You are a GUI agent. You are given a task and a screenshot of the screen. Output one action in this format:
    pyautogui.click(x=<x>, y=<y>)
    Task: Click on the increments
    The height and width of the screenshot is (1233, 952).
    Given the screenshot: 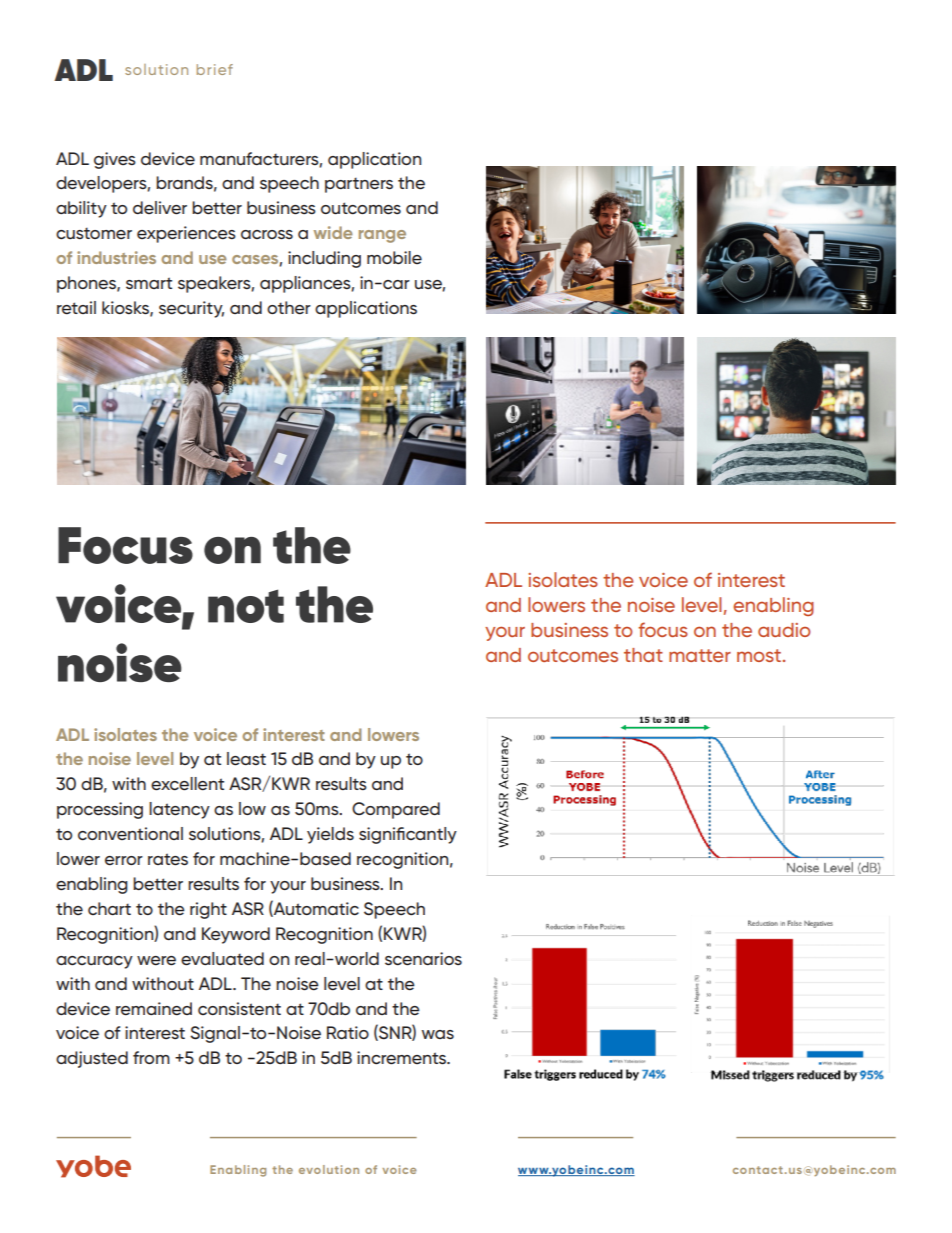 What is the action you would take?
    pyautogui.click(x=403, y=1058)
